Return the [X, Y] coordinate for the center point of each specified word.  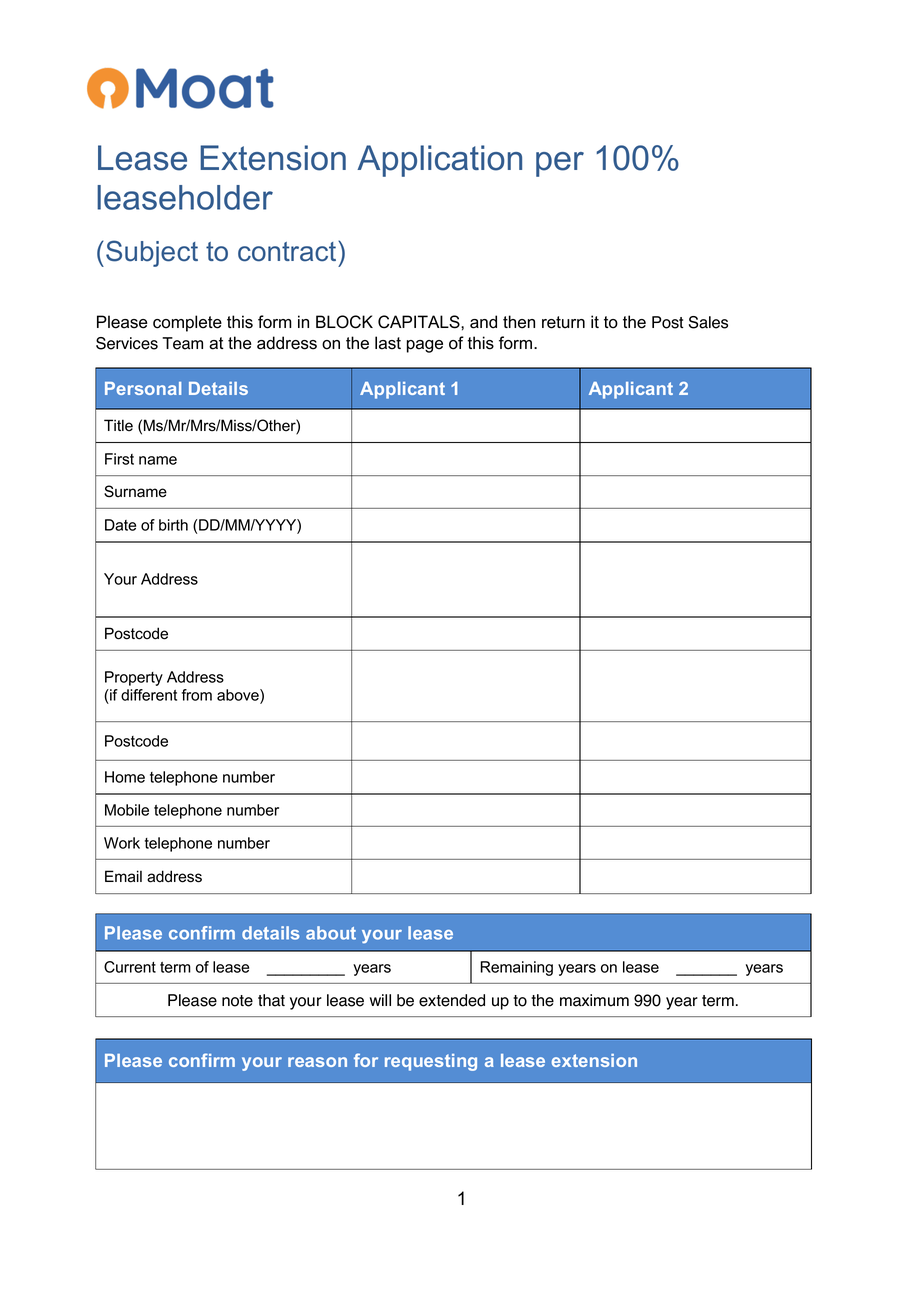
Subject [152, 253]
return [563, 322]
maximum [594, 1000]
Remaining [517, 968]
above [239, 695]
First [119, 459]
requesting [431, 1062]
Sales [708, 322]
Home [125, 777]
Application [439, 161]
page [425, 346]
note [237, 1001]
